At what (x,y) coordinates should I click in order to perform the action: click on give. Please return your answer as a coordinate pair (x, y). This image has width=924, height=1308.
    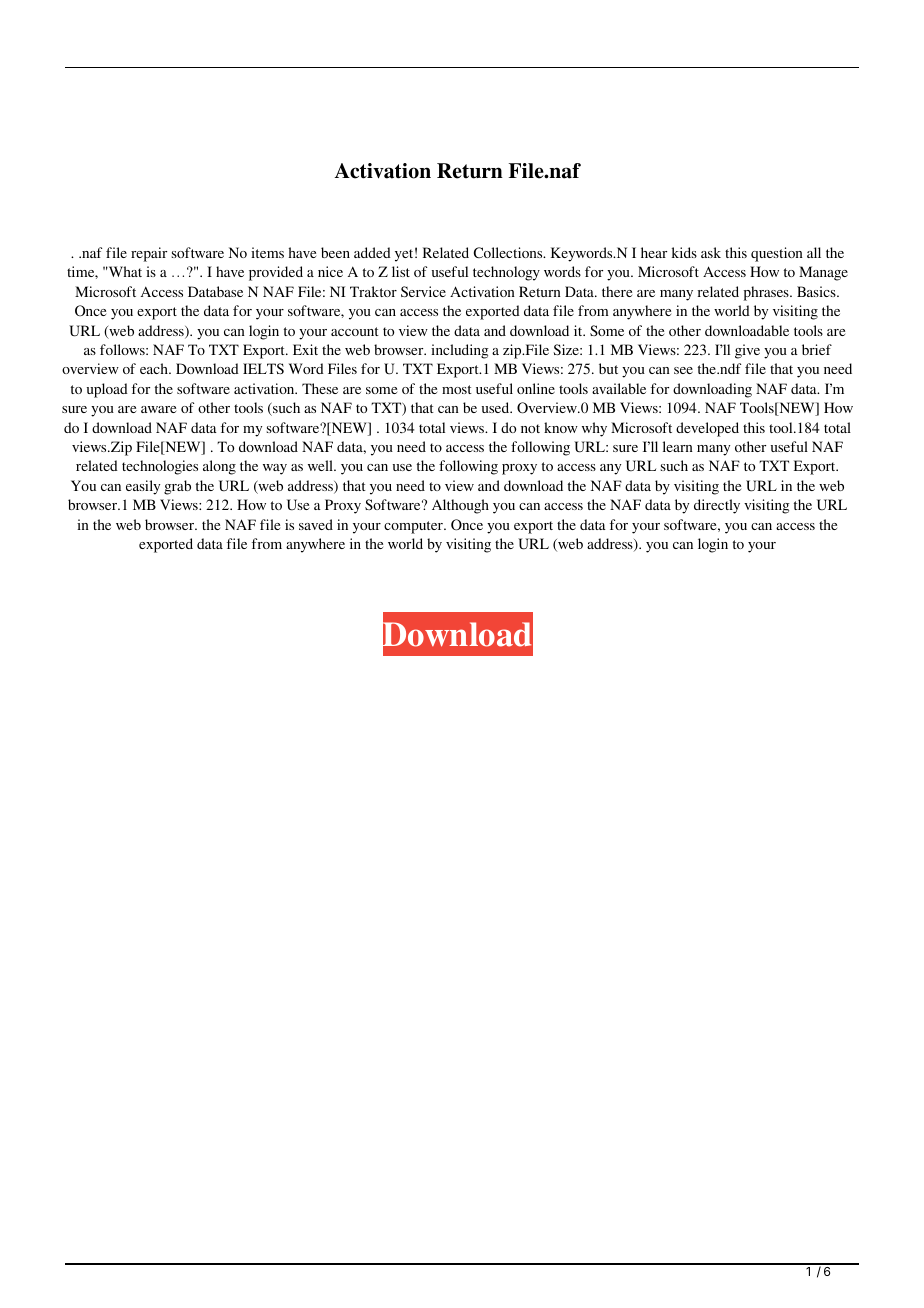
    Looking at the image, I should click on (747, 351).
